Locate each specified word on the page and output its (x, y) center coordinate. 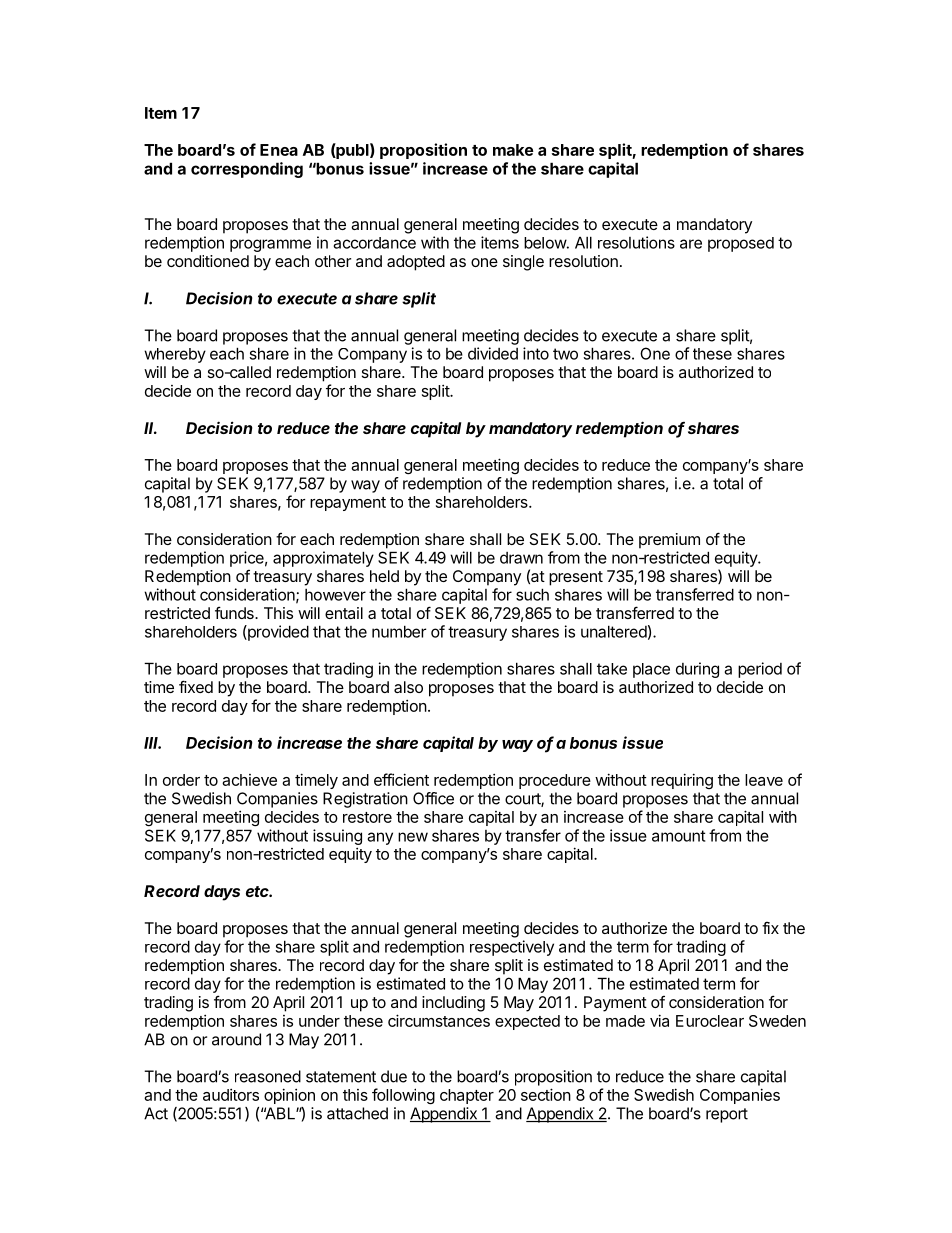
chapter (467, 1096)
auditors (231, 1094)
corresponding (247, 170)
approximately (323, 559)
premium (669, 541)
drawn (521, 558)
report (727, 1115)
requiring (682, 781)
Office (433, 798)
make (513, 150)
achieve (249, 780)
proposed (741, 244)
